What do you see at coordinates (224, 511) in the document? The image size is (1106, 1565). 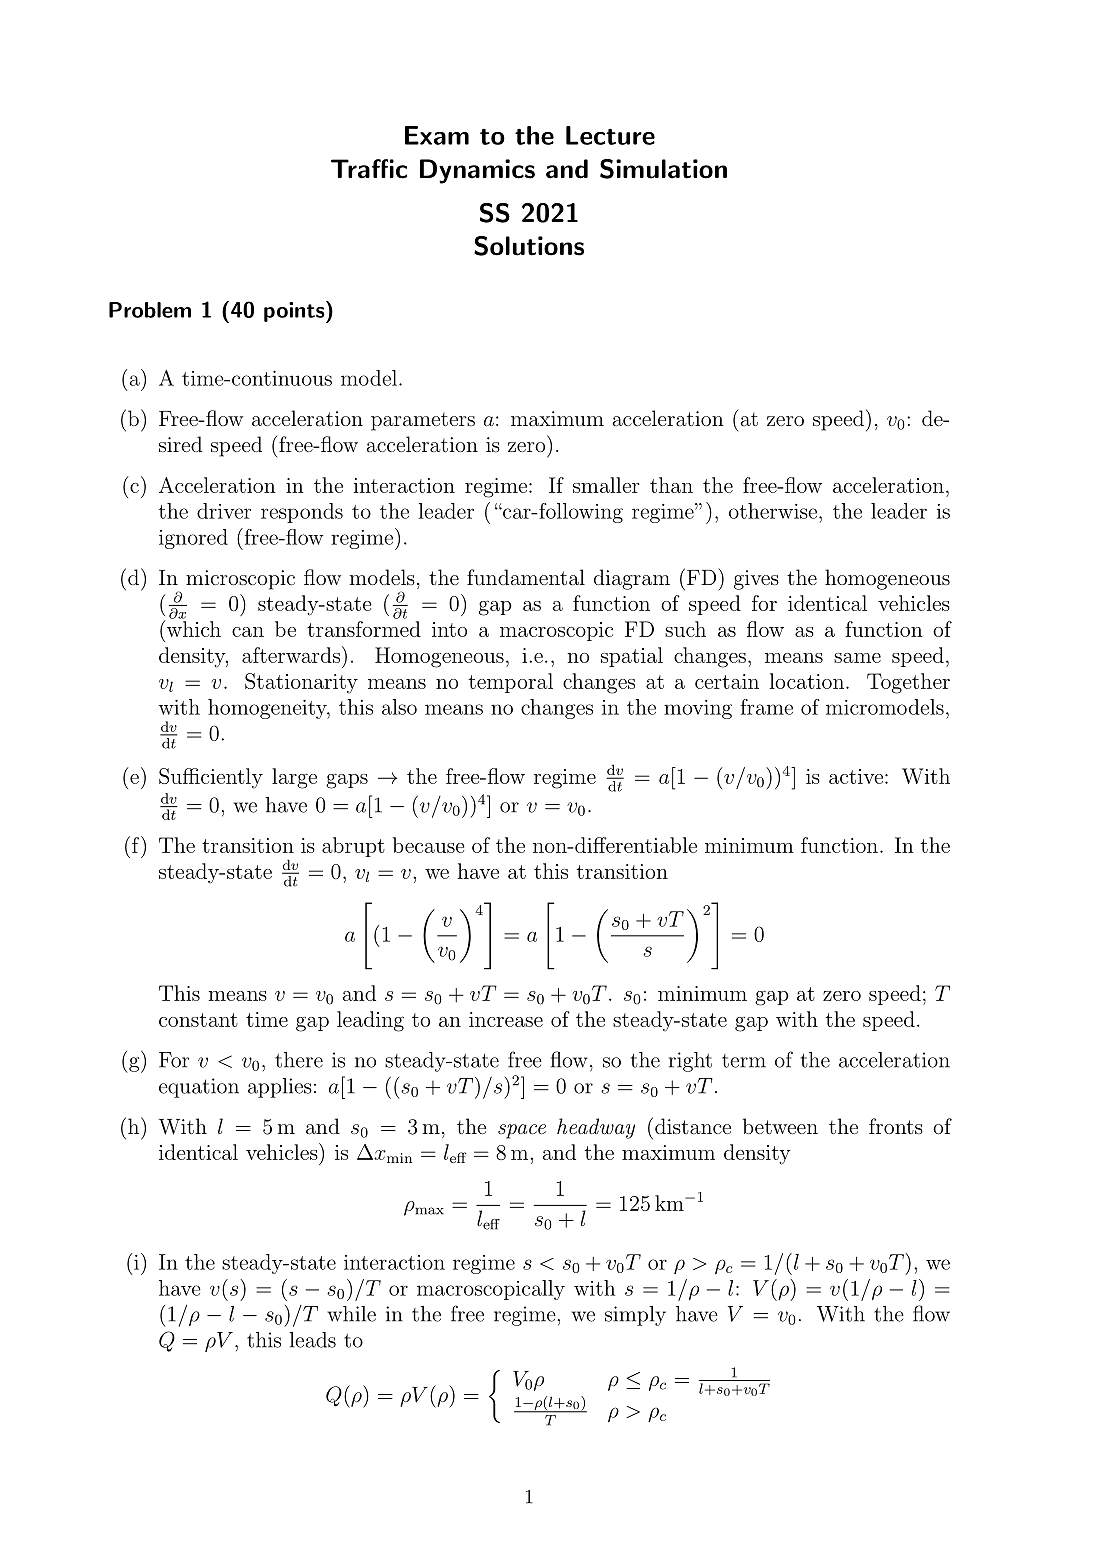 I see `driver` at bounding box center [224, 511].
